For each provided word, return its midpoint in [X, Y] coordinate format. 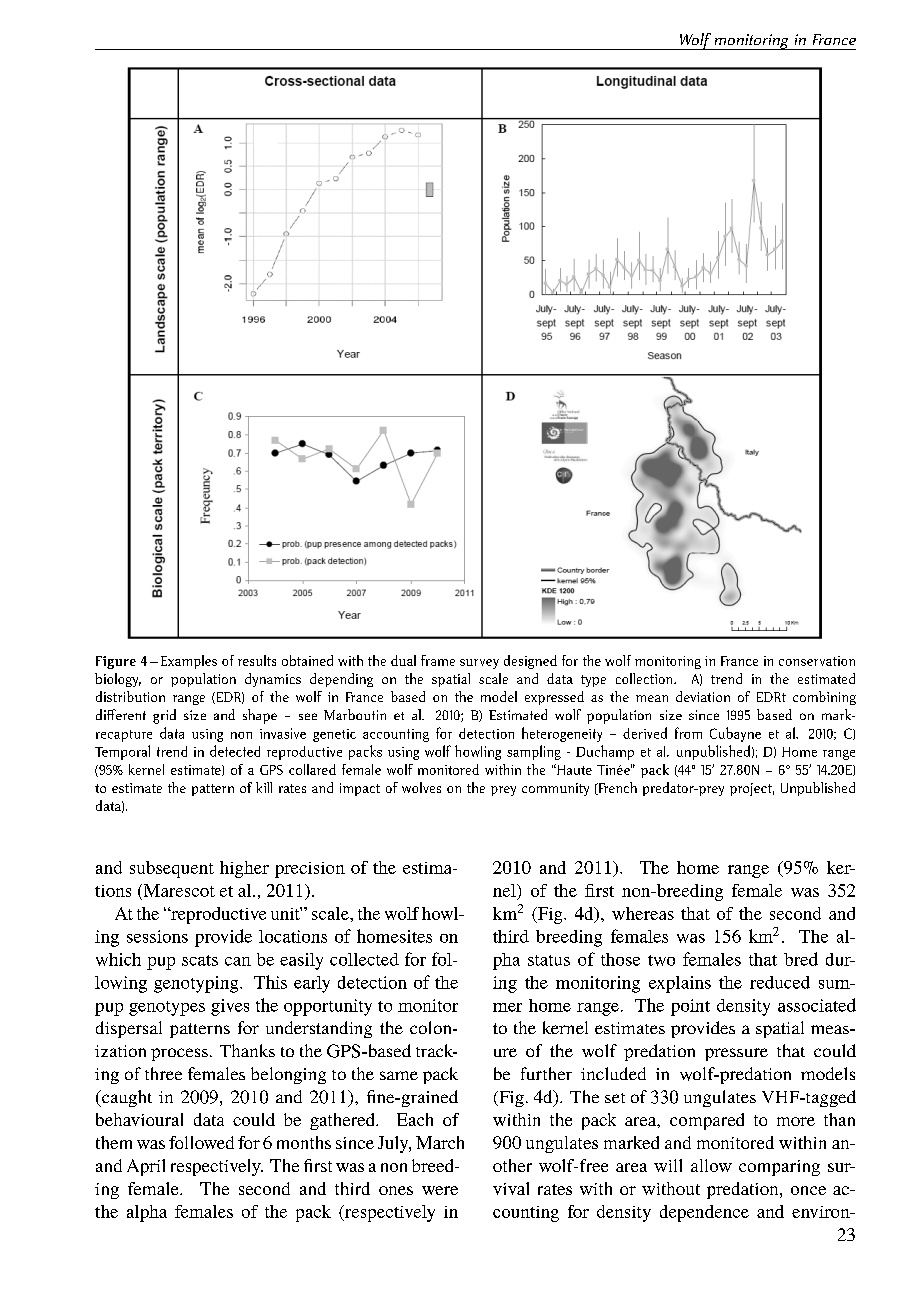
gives [230, 1007]
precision [310, 870]
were [440, 1190]
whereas [643, 913]
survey [479, 664]
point [690, 1007]
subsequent [172, 869]
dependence [704, 1213]
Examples [189, 662]
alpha [147, 1213]
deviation [703, 696]
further [546, 1073]
